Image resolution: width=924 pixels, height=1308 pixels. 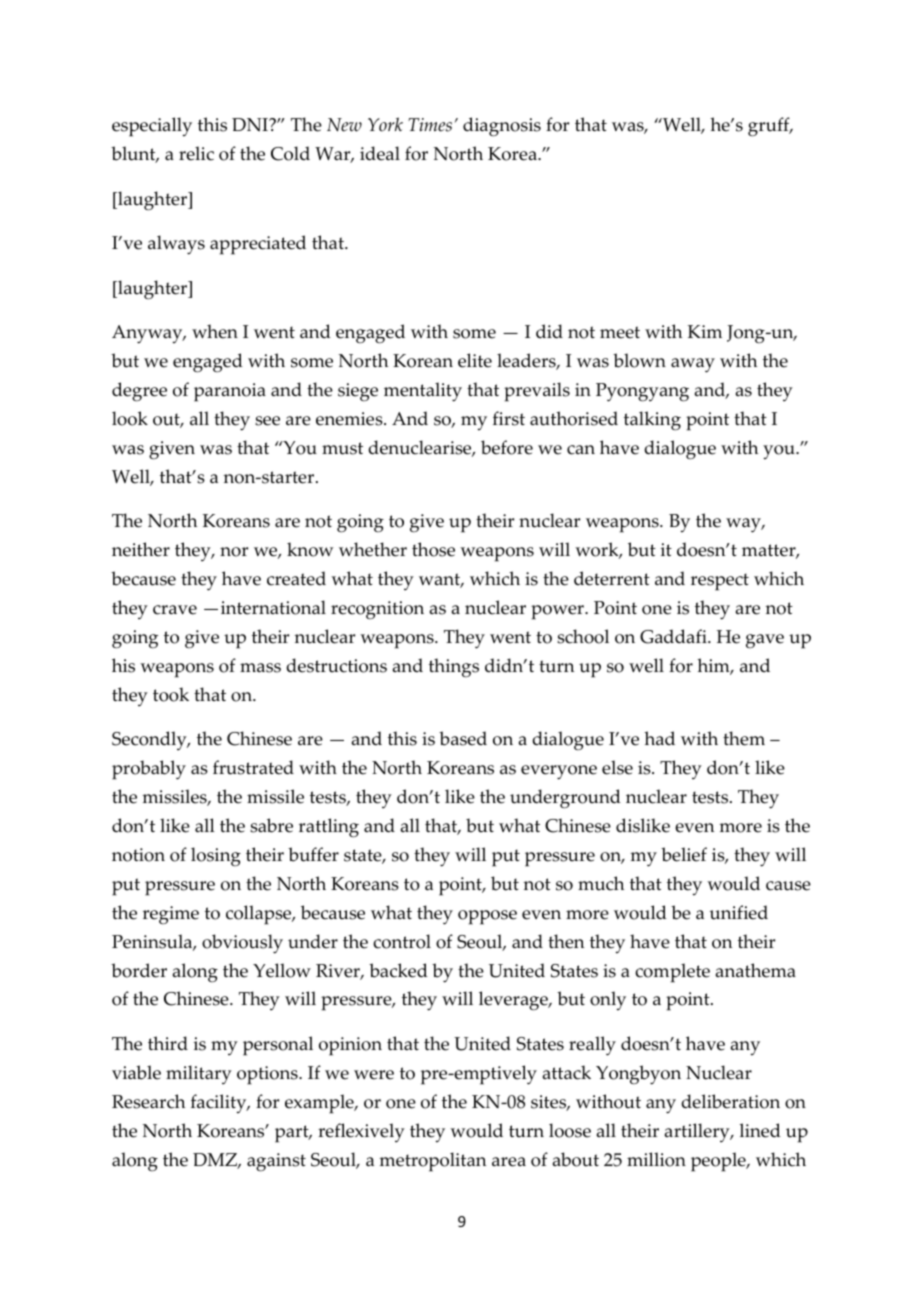 What do you see at coordinates (430, 125) in the screenshot?
I see `Times` at bounding box center [430, 125].
